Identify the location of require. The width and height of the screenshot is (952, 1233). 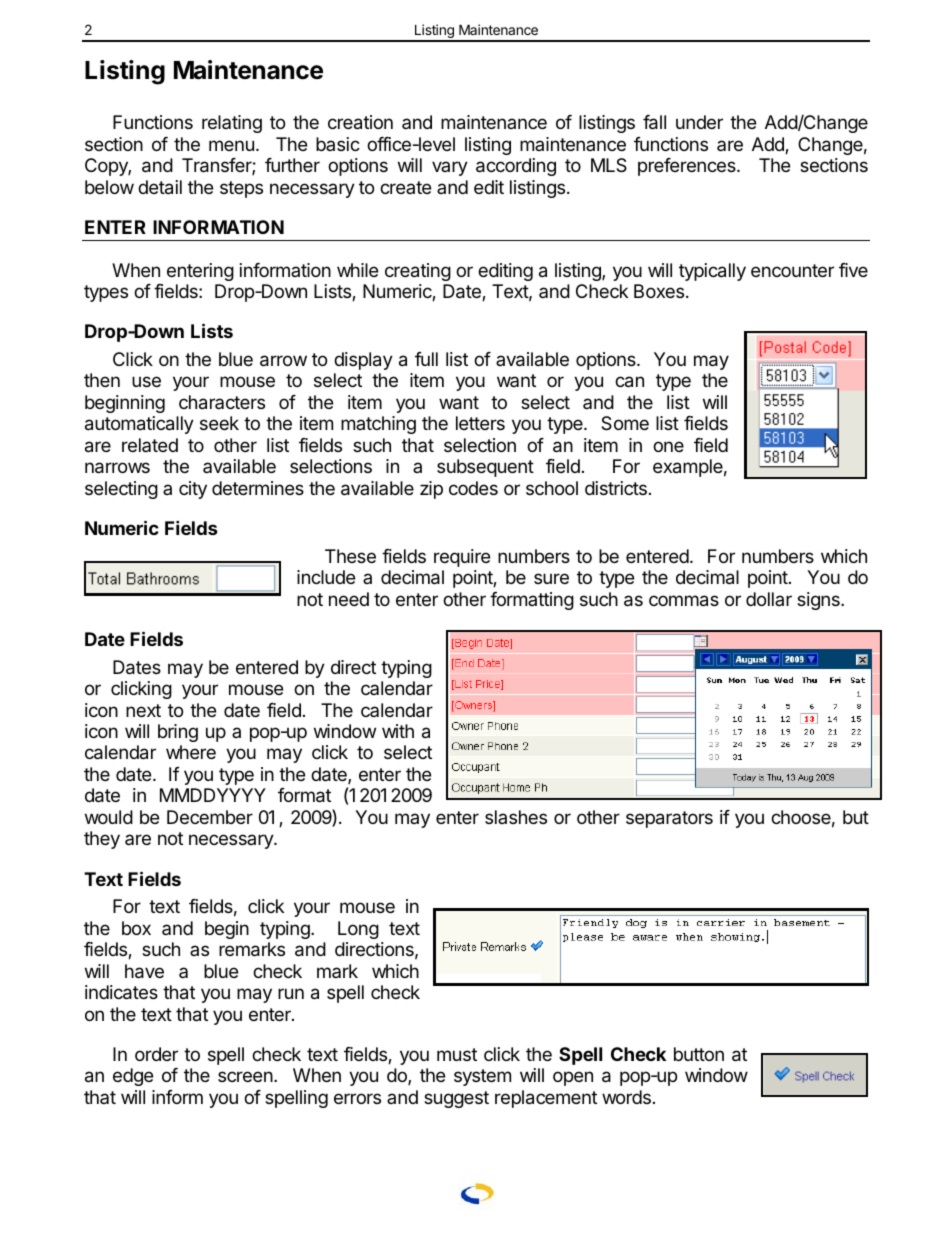
(462, 558).
